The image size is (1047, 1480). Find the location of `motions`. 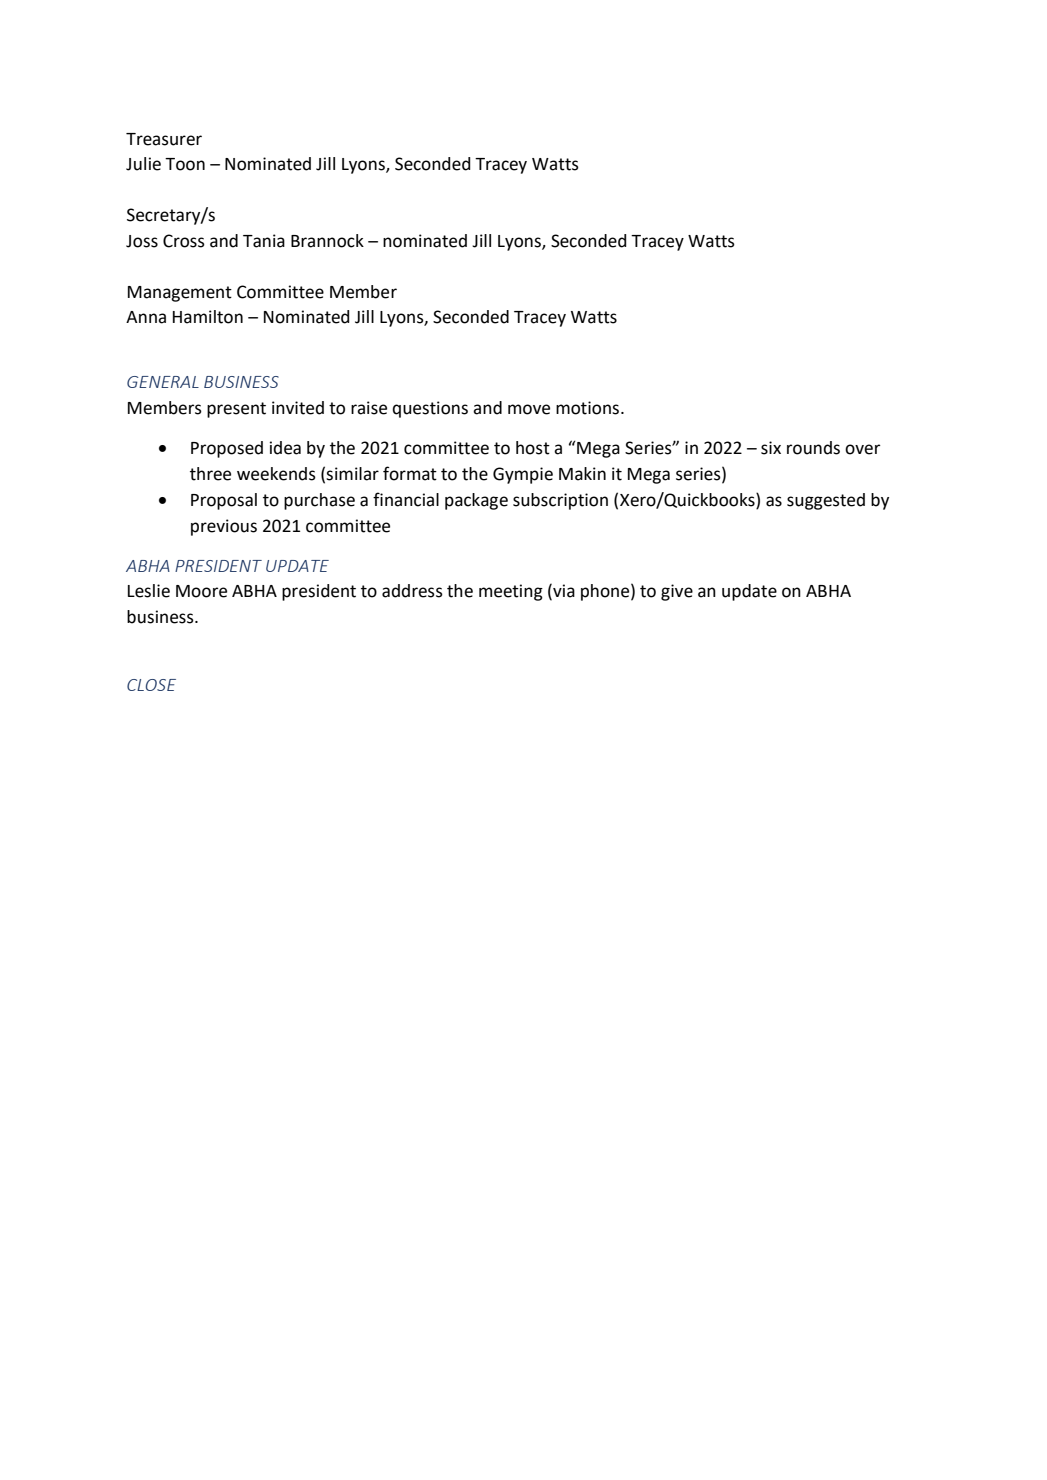

motions is located at coordinates (589, 408).
